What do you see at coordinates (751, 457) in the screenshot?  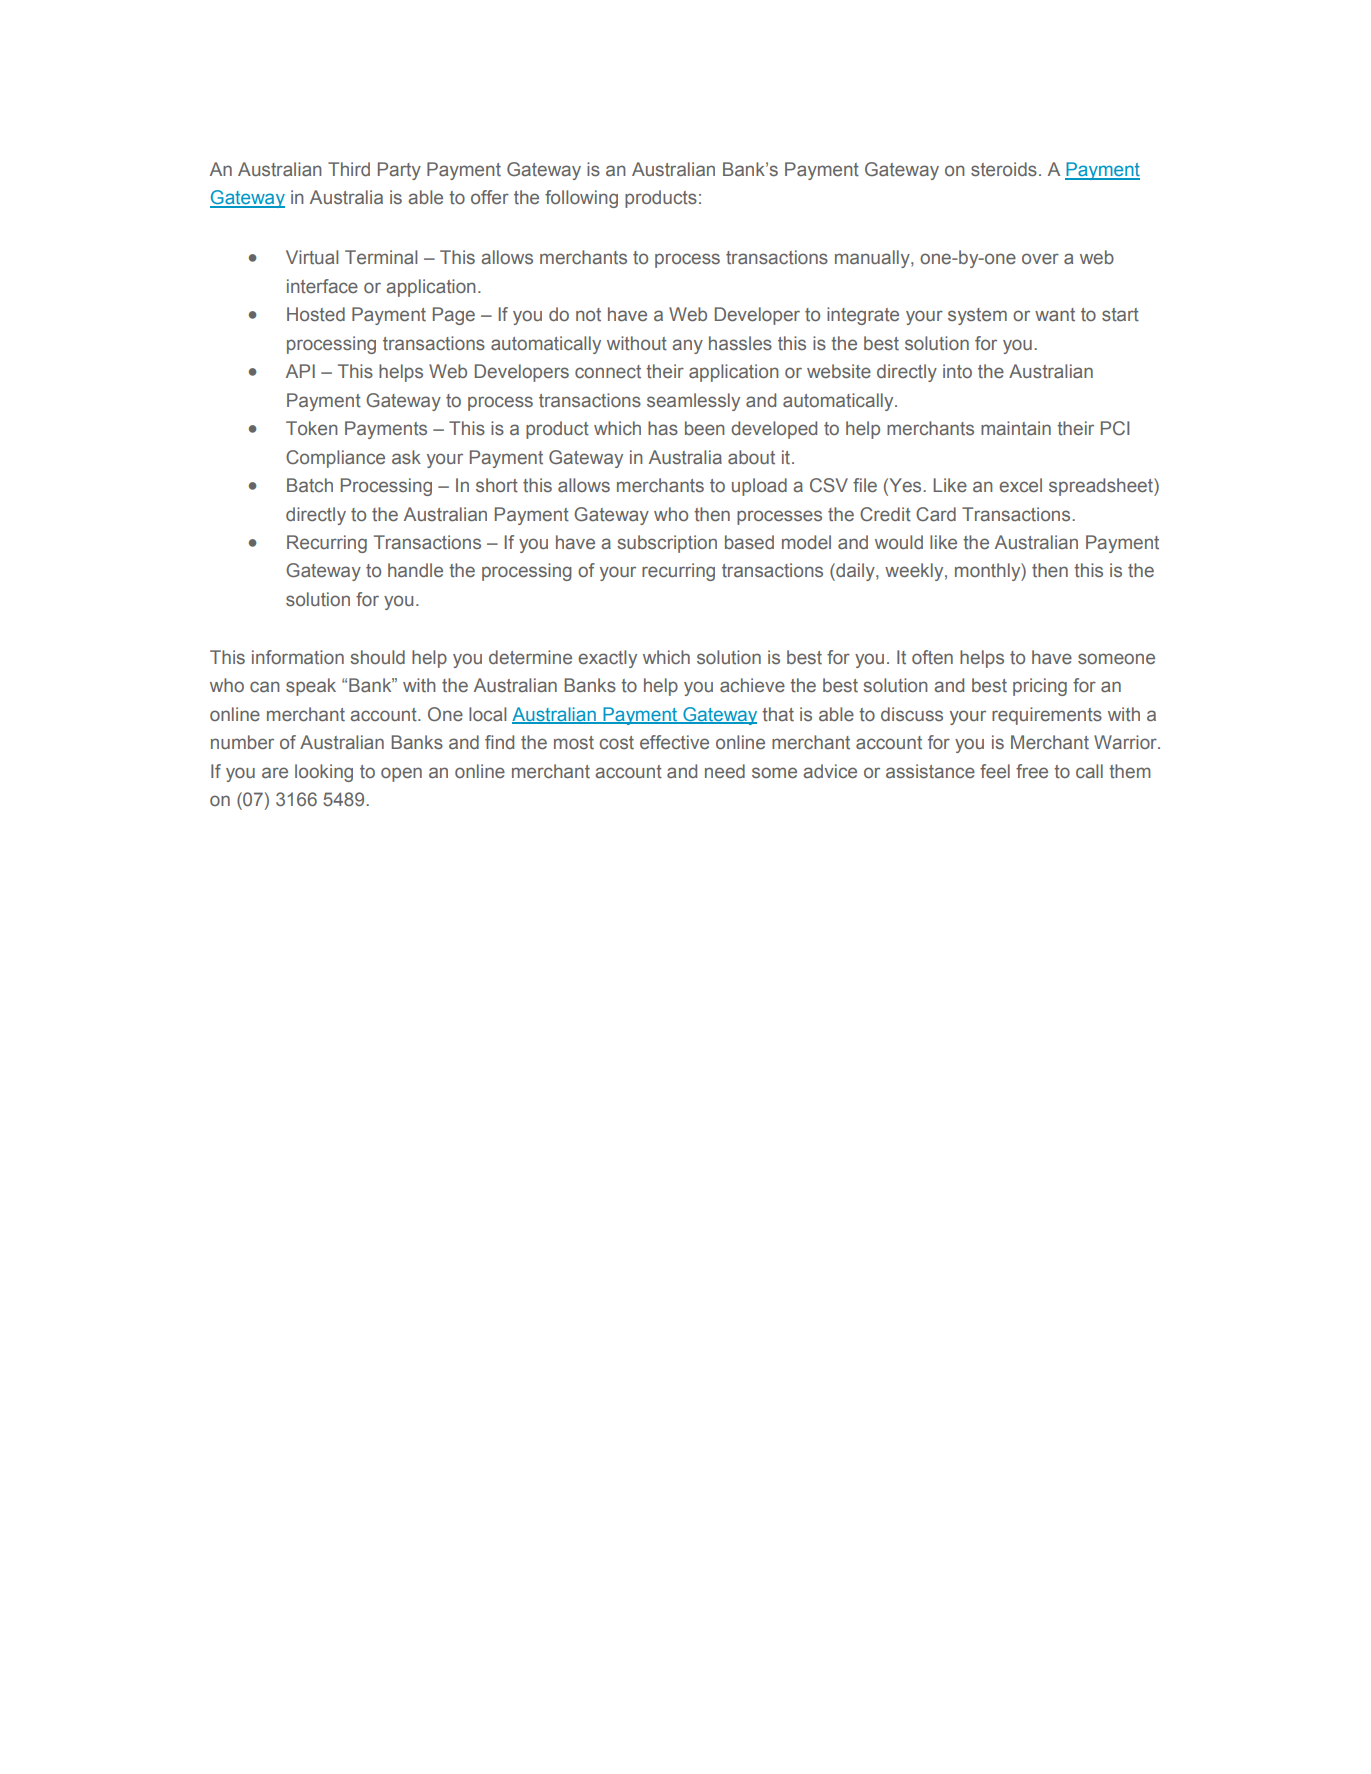 I see `about` at bounding box center [751, 457].
